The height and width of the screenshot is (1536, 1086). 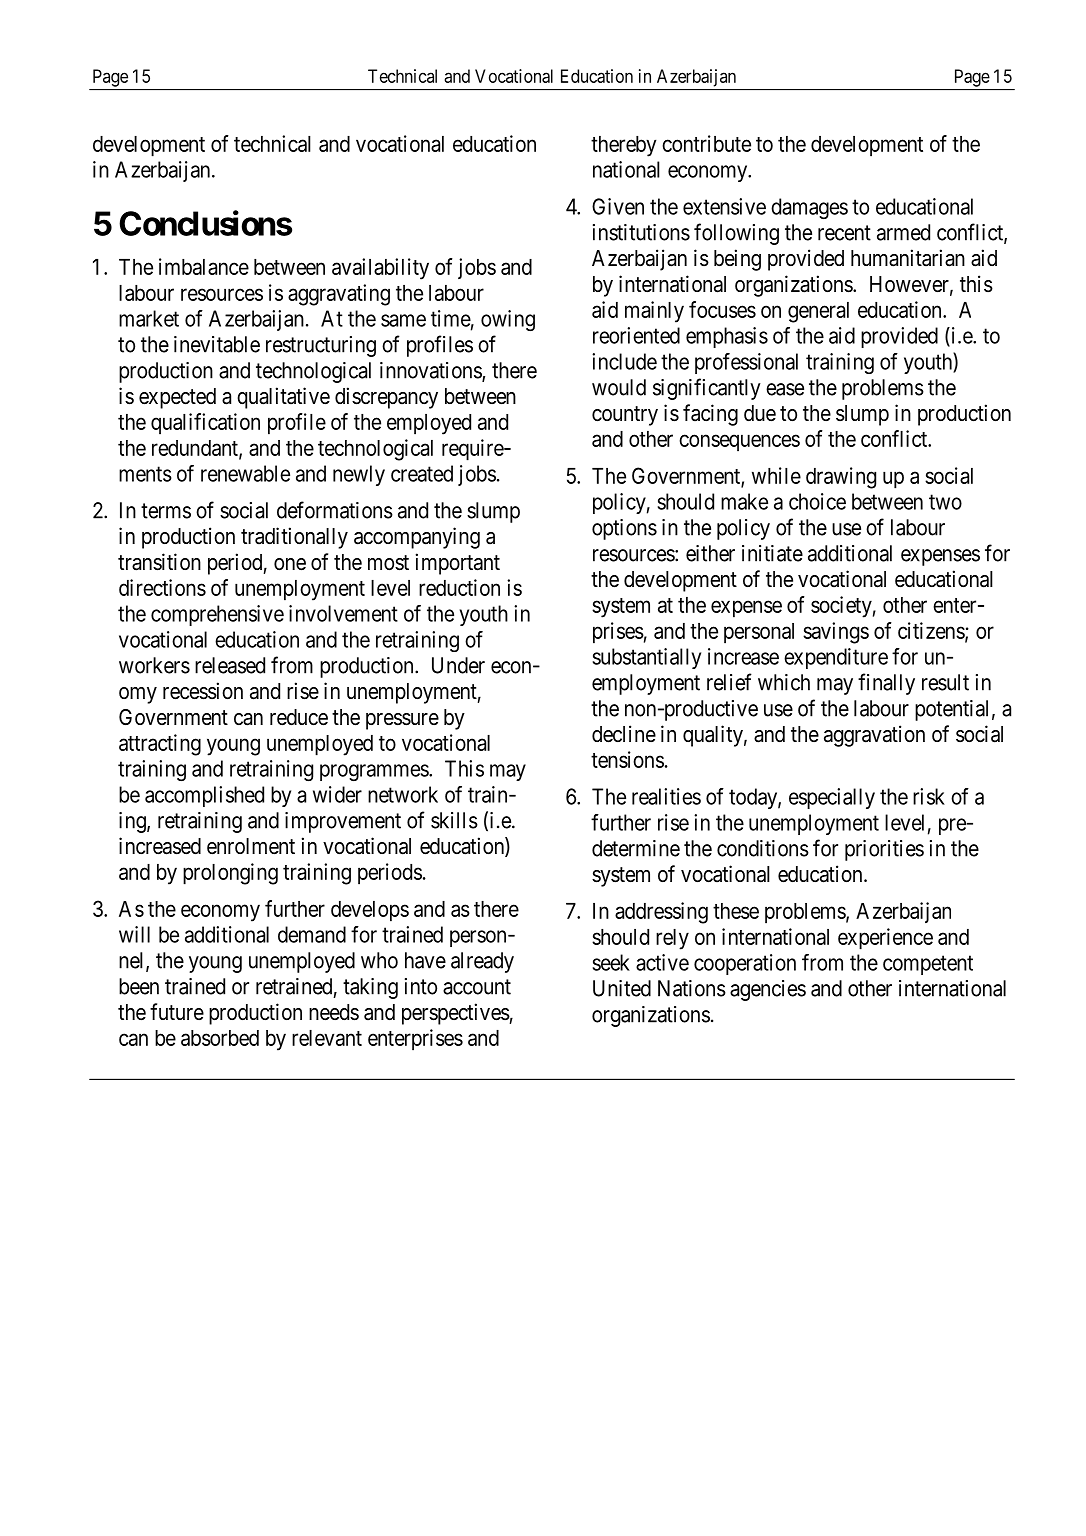 What do you see at coordinates (928, 965) in the screenshot?
I see `competent` at bounding box center [928, 965].
